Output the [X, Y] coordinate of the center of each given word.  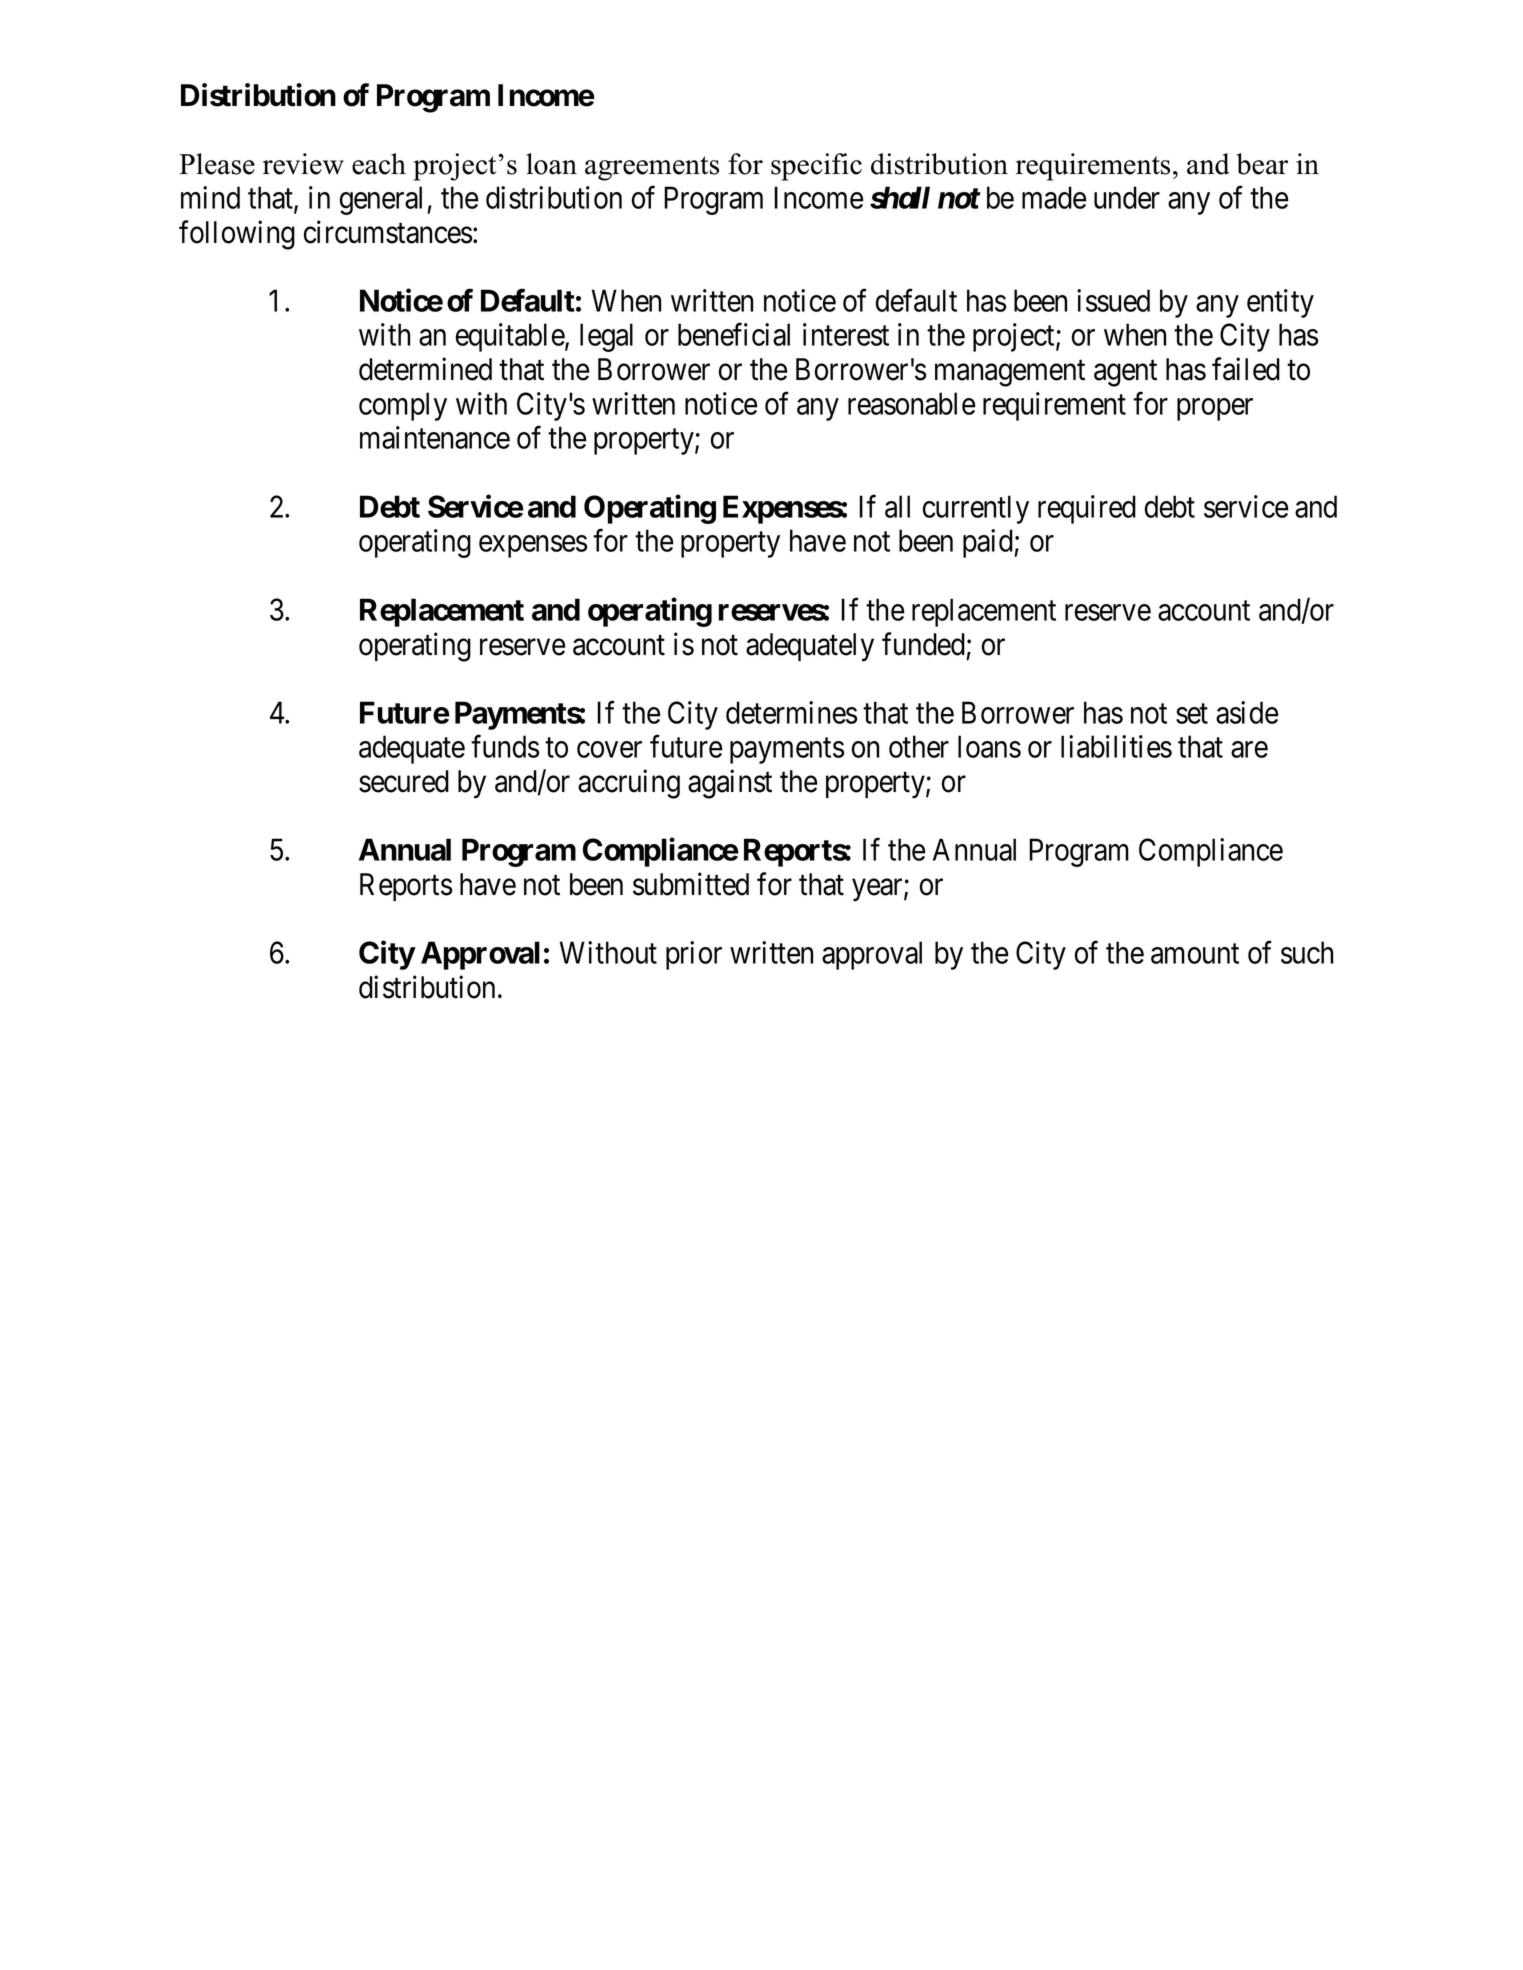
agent [1125, 374]
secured [404, 781]
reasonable [912, 403]
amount [1195, 954]
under [1127, 197]
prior [694, 955]
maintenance [435, 437]
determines [791, 712]
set [1192, 714]
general [384, 200]
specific [816, 167]
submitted [691, 884]
